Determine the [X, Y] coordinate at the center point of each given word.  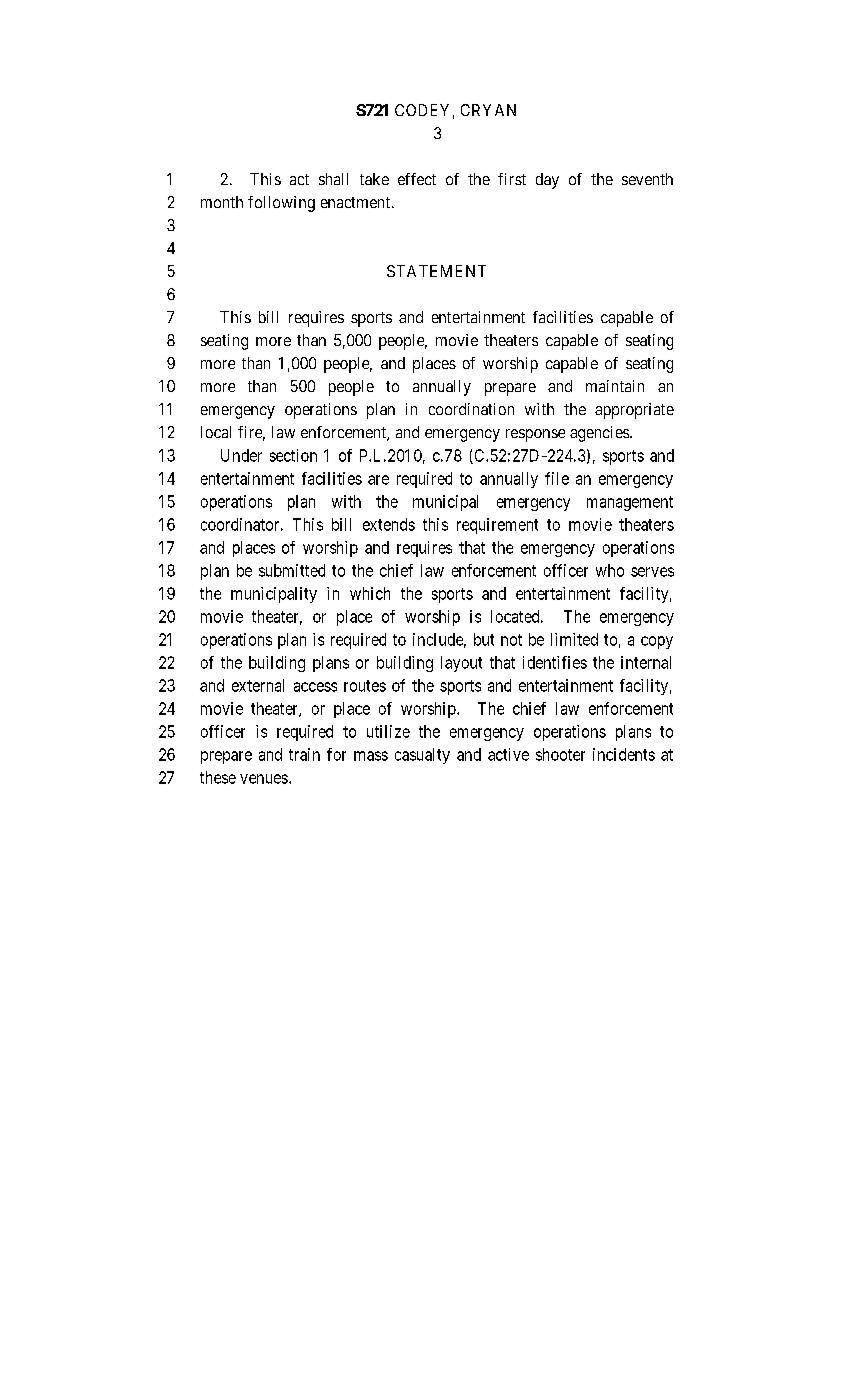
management [630, 503]
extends [389, 524]
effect [417, 179]
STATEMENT [436, 271]
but [484, 639]
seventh [647, 179]
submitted [292, 570]
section [293, 455]
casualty [422, 756]
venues [264, 779]
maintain [615, 386]
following [281, 204]
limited [574, 639]
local [216, 432]
